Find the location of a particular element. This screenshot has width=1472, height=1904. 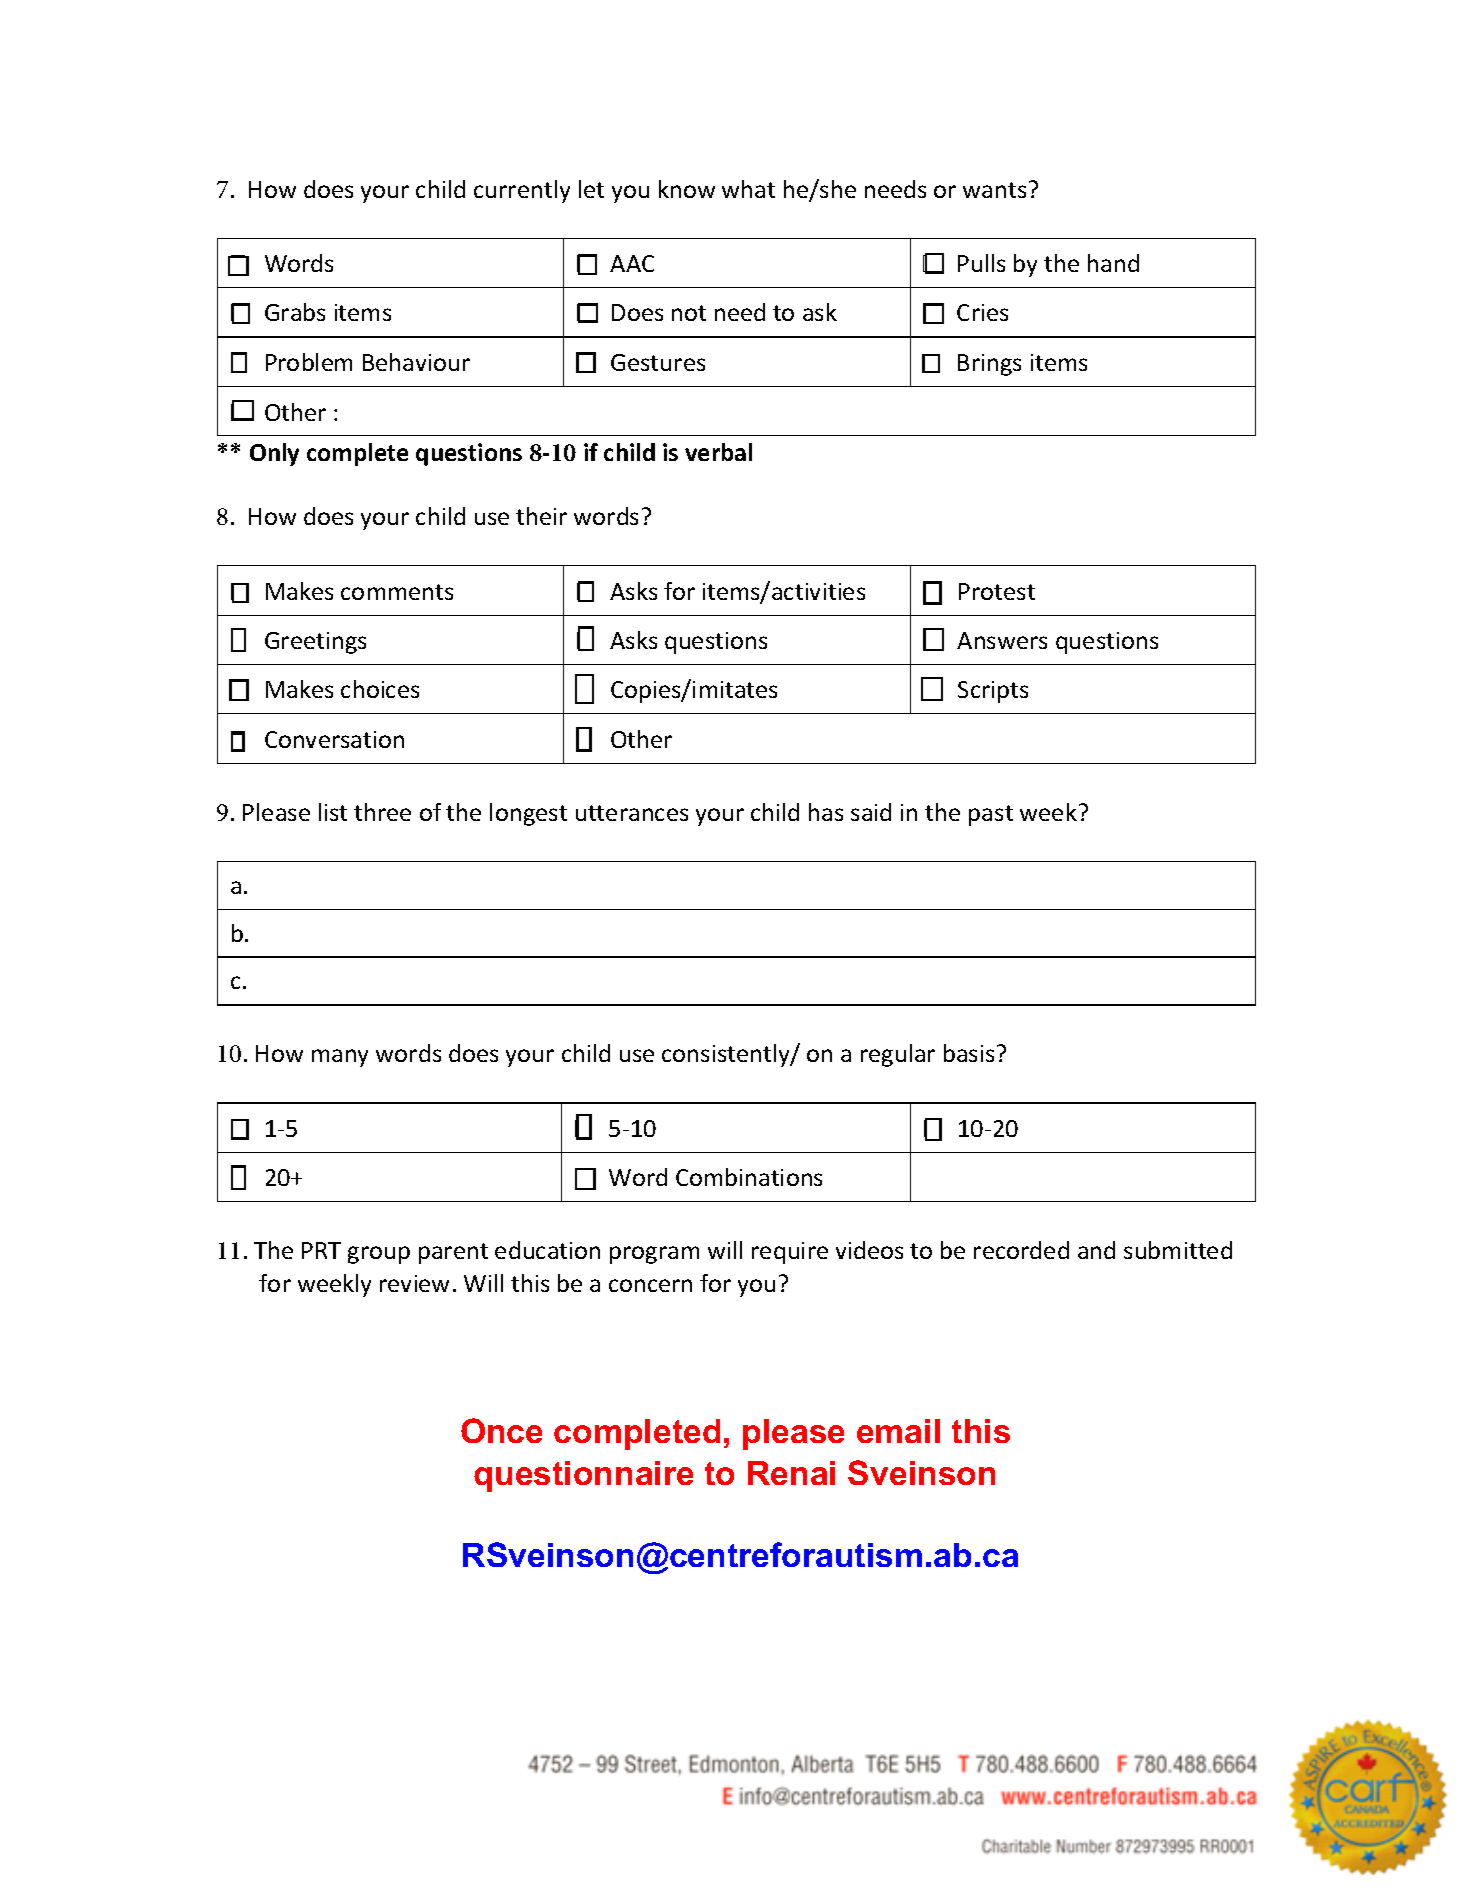

regular is located at coordinates (898, 1055).
